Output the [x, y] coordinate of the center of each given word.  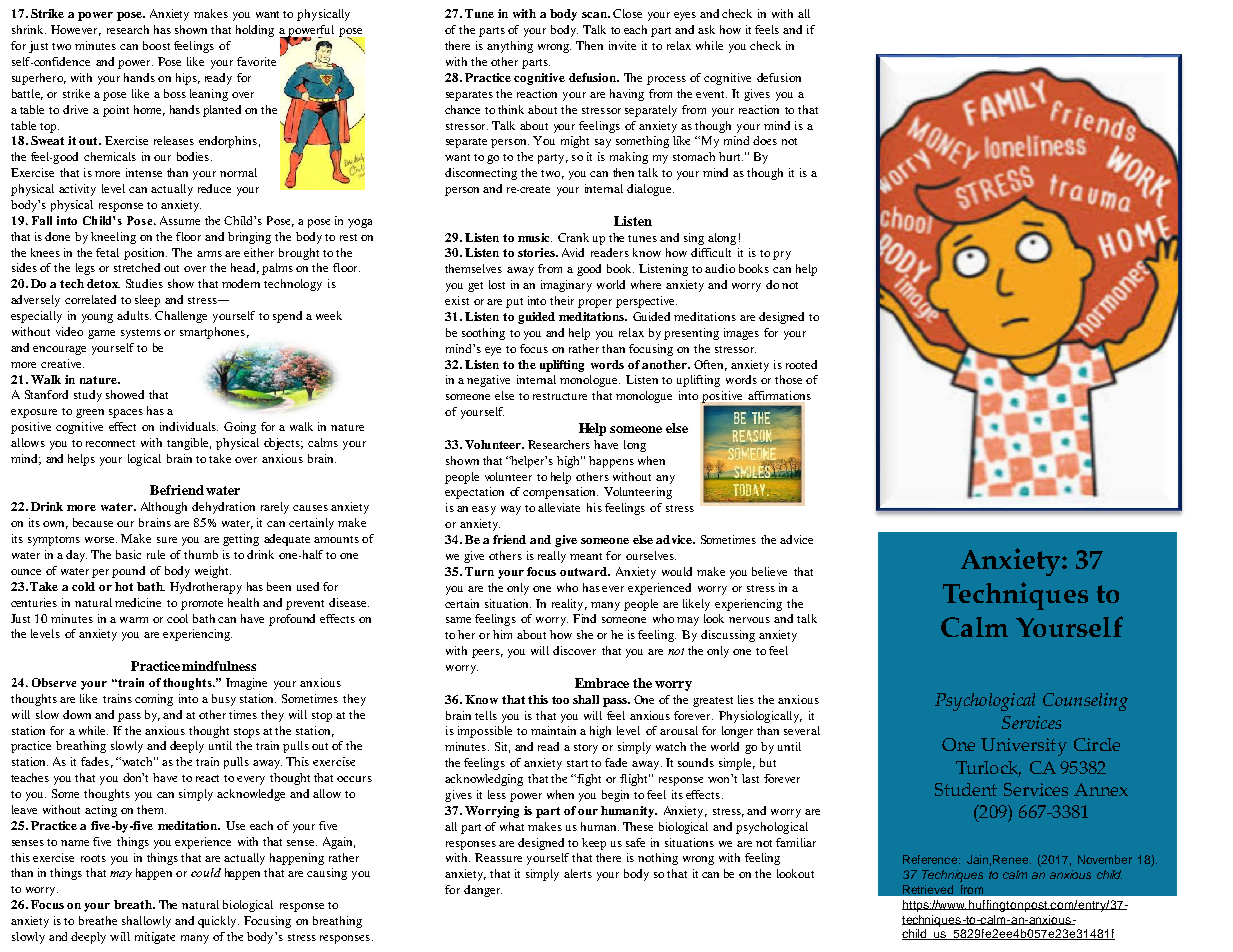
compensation [560, 493]
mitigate [155, 938]
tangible [189, 444]
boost [156, 45]
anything [510, 47]
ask [706, 29]
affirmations [779, 397]
